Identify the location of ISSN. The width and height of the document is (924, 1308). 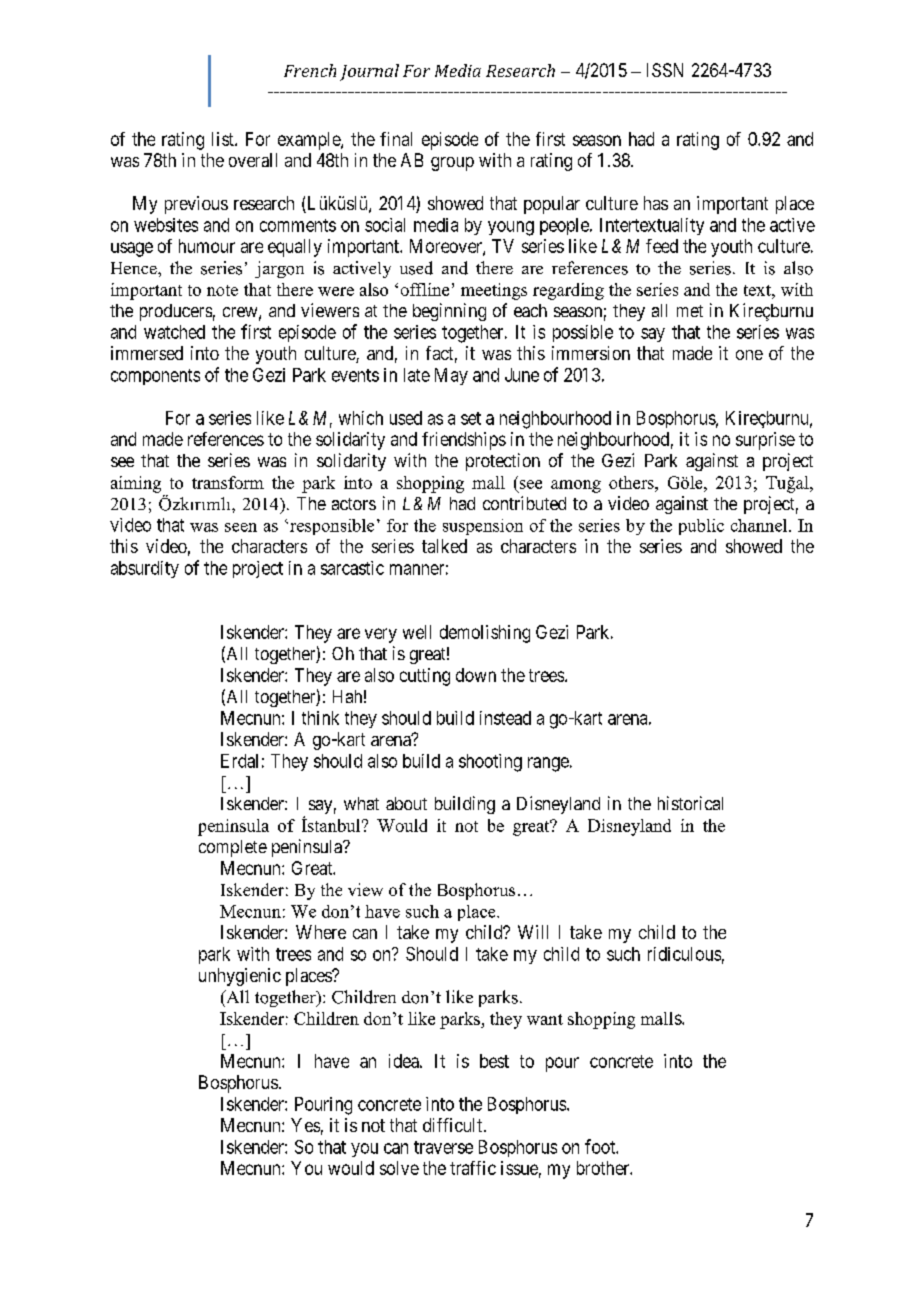
(665, 70).
